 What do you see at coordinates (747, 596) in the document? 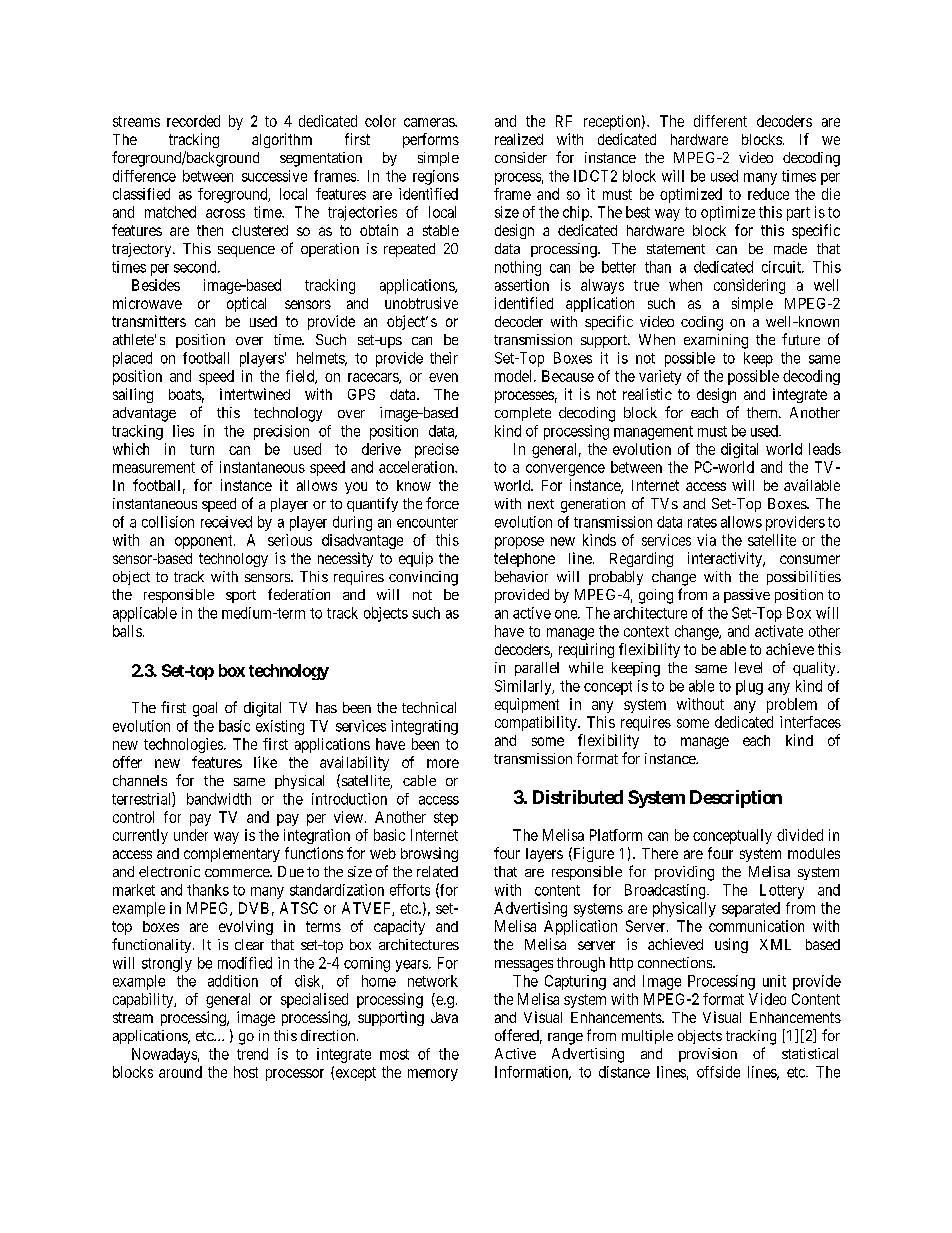
I see `passive` at bounding box center [747, 596].
